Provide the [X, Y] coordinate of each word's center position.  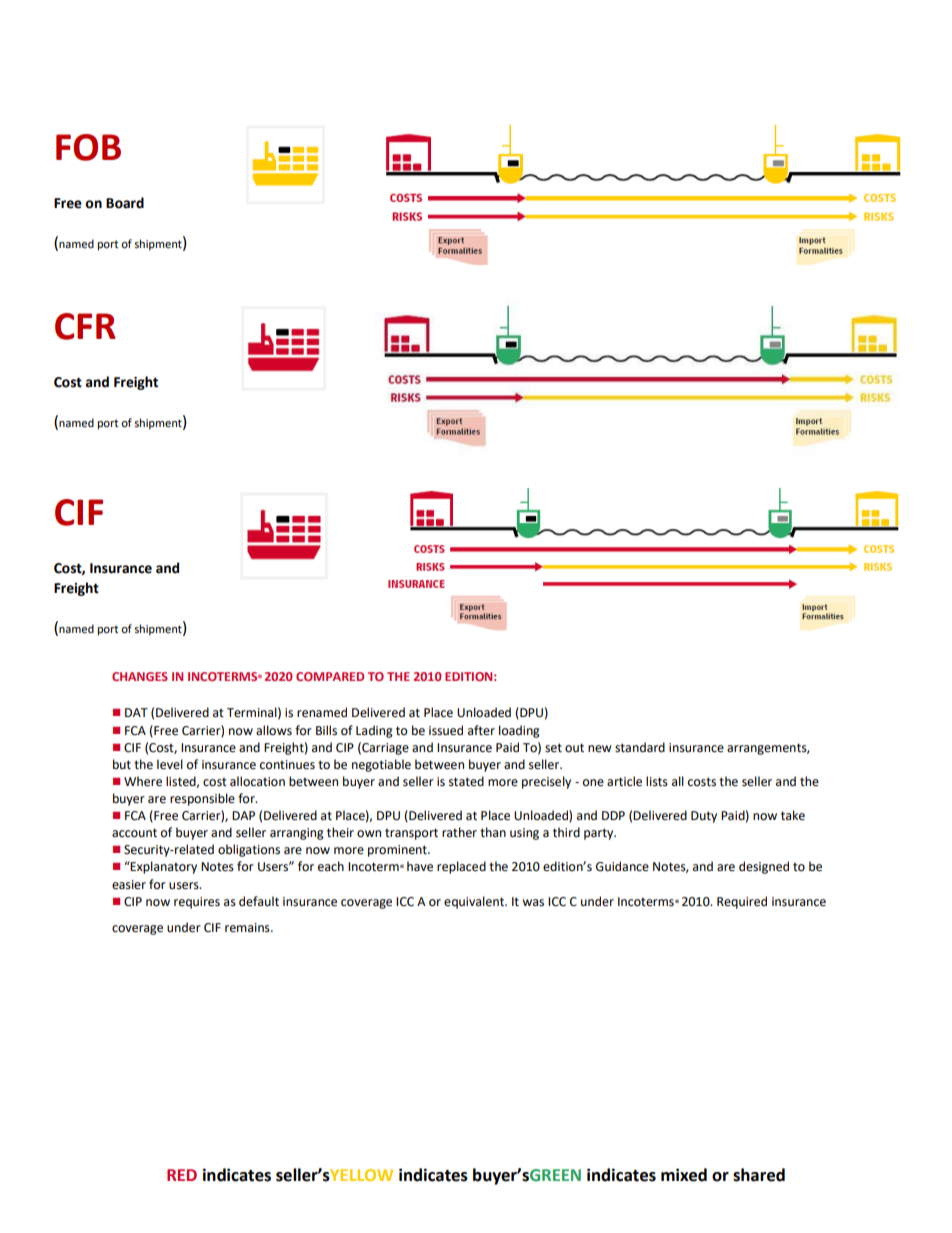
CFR [85, 326]
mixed [684, 1175]
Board [125, 203]
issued [446, 730]
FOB [88, 147]
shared [759, 1175]
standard [640, 747]
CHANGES [140, 676]
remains [248, 928]
